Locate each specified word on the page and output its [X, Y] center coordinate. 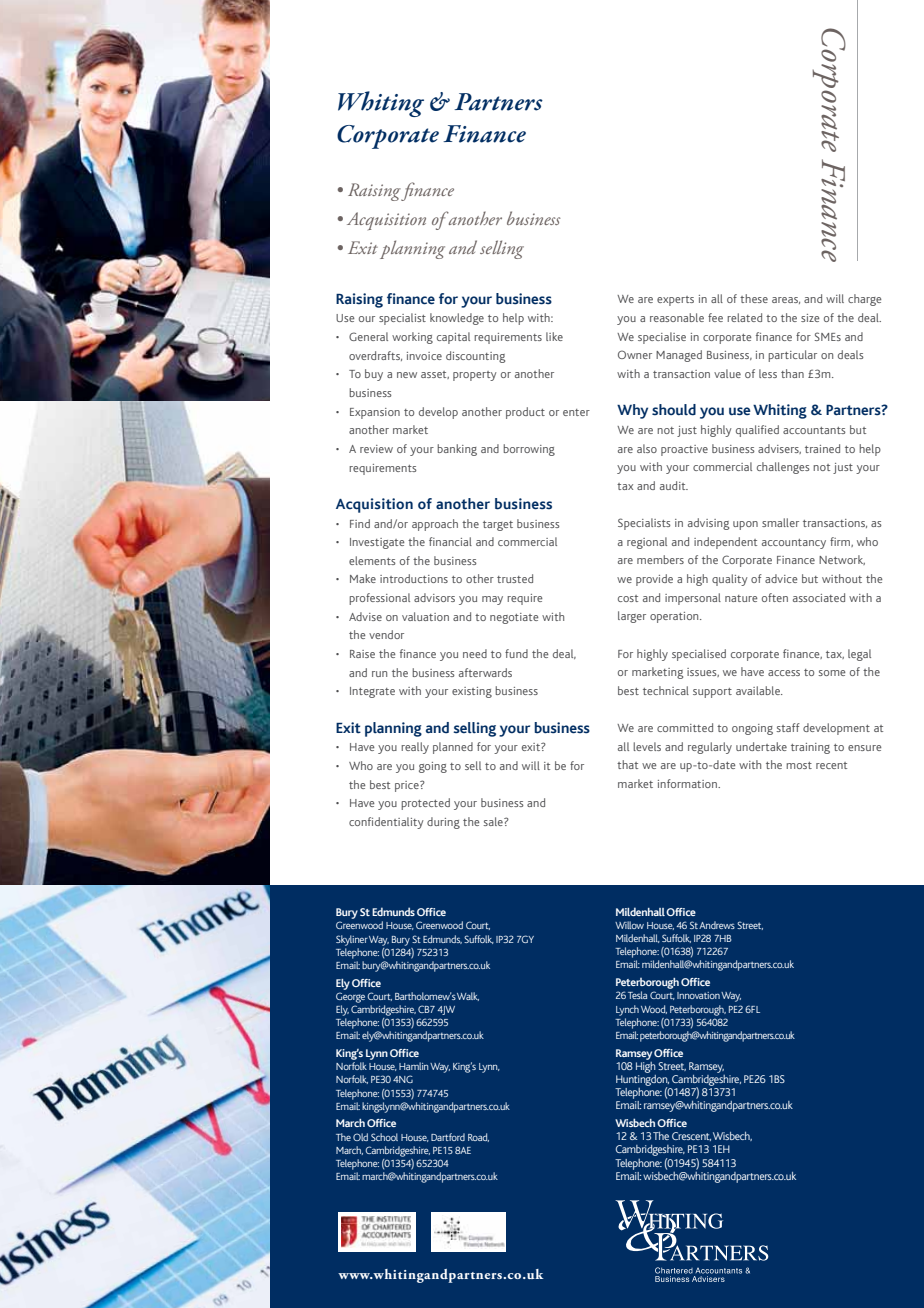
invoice [424, 356]
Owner [635, 354]
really [415, 748]
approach [435, 525]
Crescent [691, 1136]
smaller [780, 522]
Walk [468, 996]
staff [788, 727]
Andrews [717, 925]
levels [647, 746]
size [810, 318]
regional [647, 543]
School [384, 1137]
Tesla [637, 995]
